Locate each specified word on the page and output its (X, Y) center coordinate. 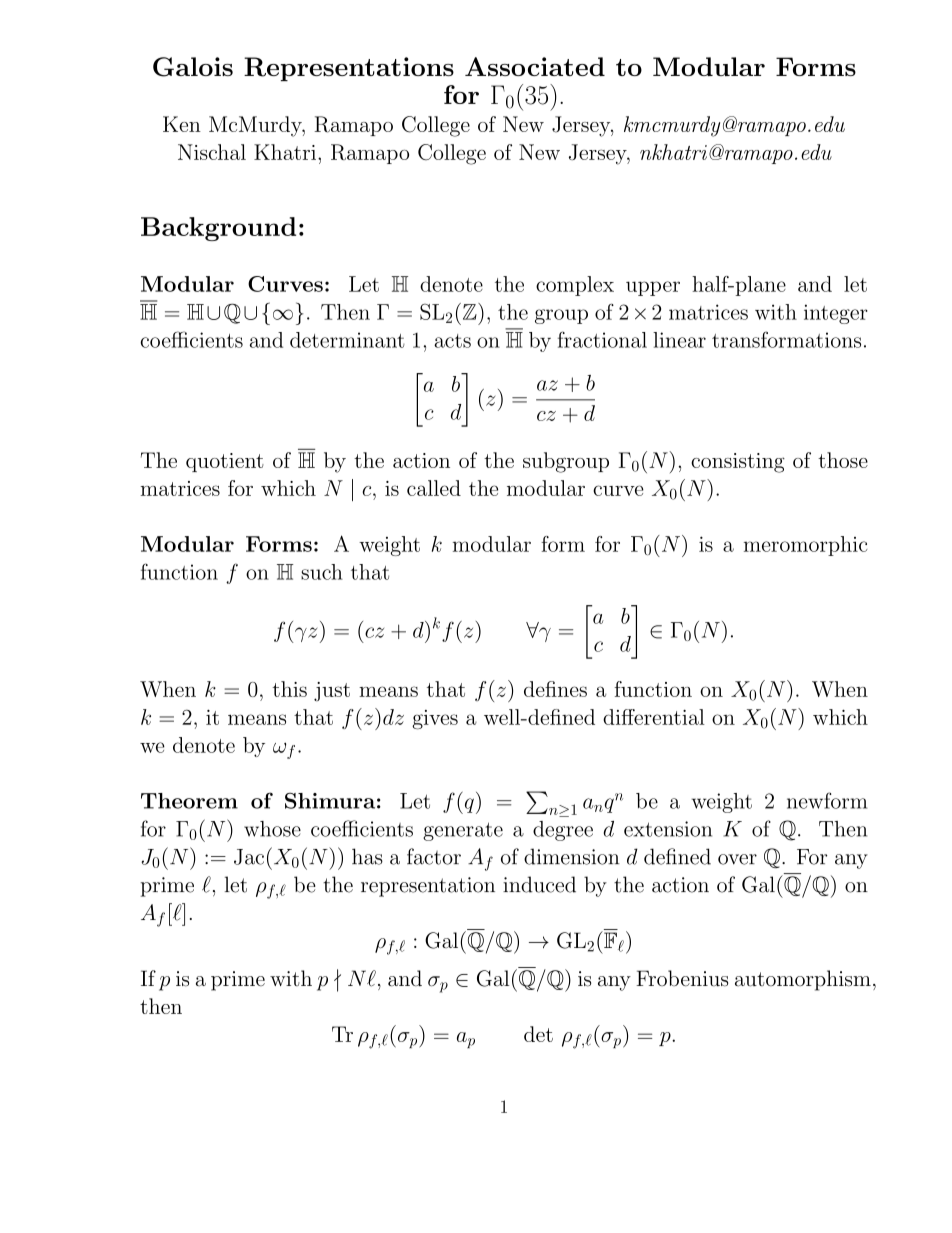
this (289, 689)
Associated (535, 66)
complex (575, 286)
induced (539, 884)
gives (435, 719)
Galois (193, 67)
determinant (347, 340)
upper (653, 288)
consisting (738, 463)
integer (836, 314)
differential (654, 717)
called (434, 488)
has (367, 856)
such (322, 572)
